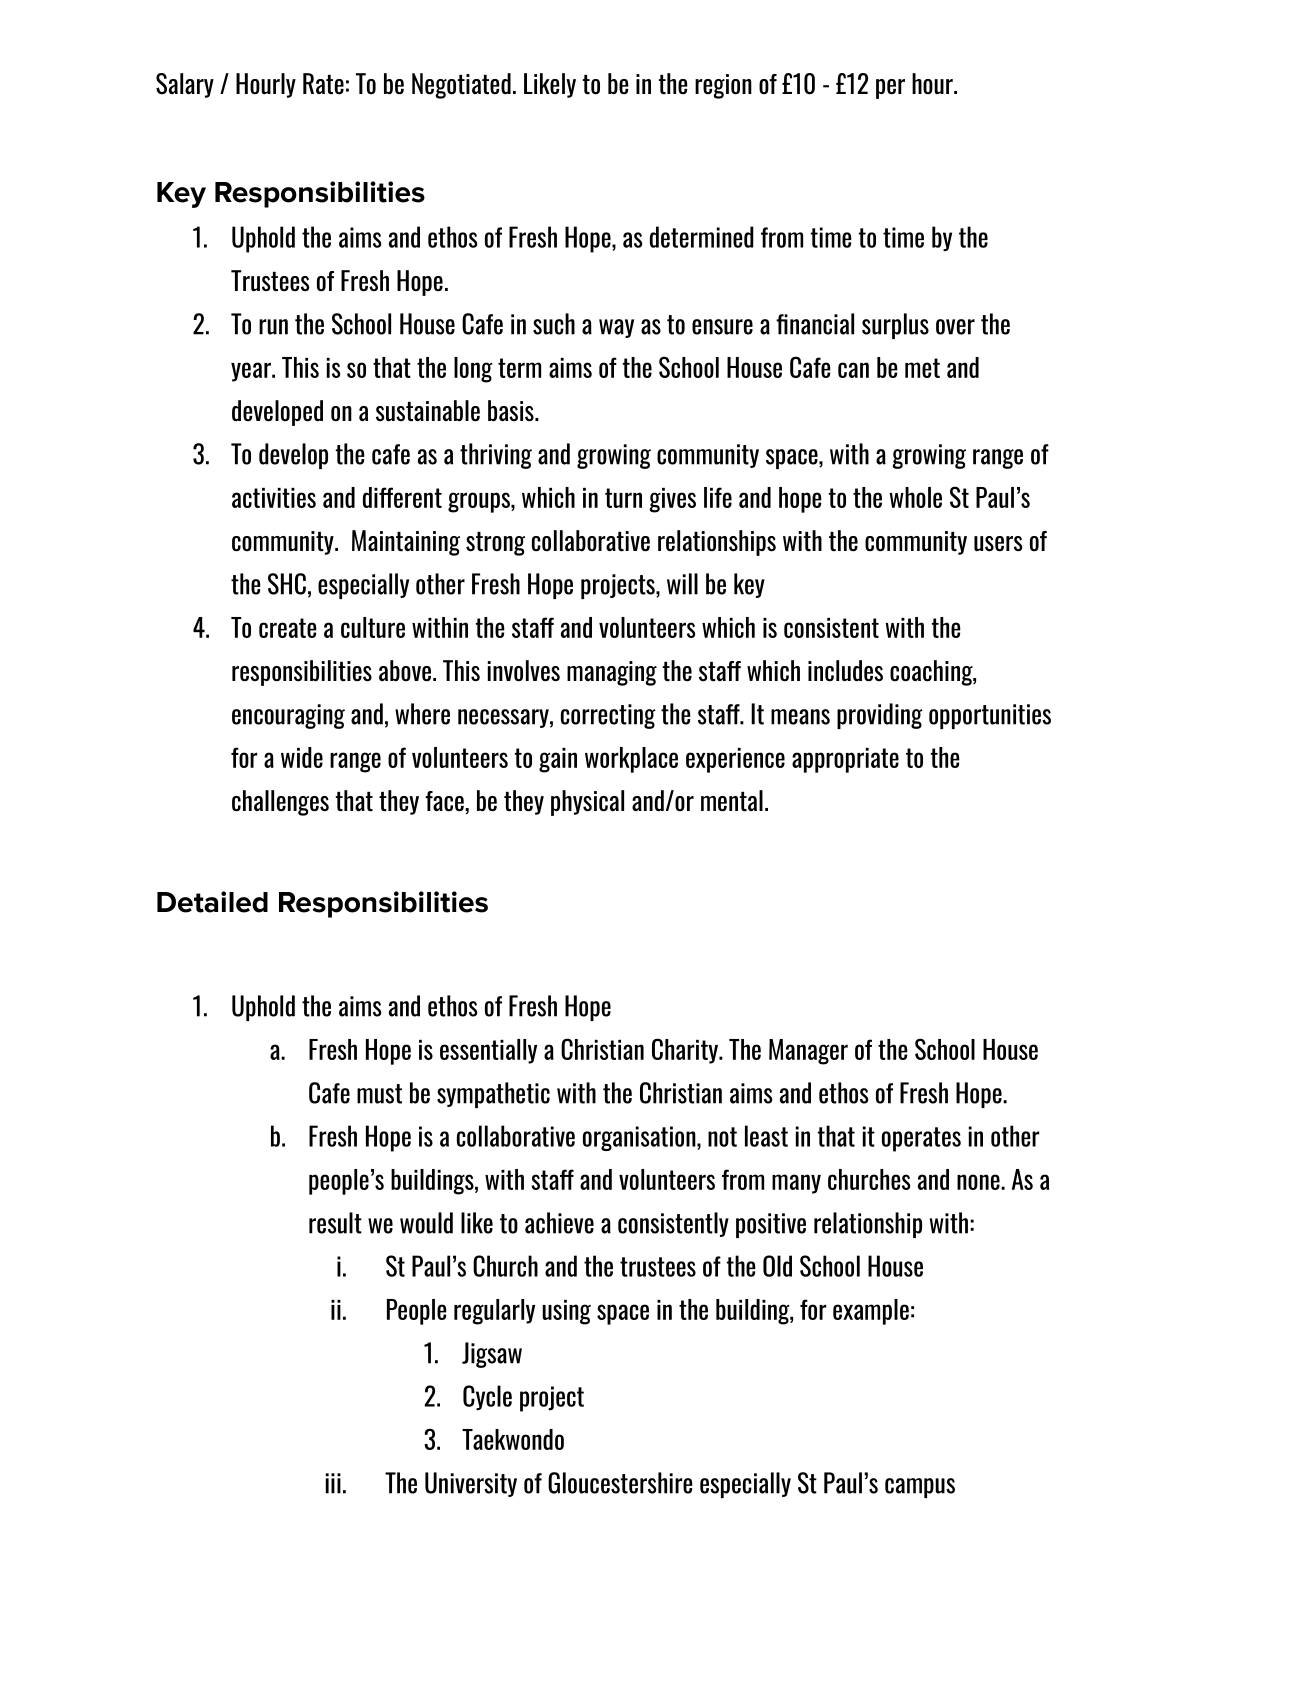 The width and height of the screenshot is (1310, 1695). Describe the element at coordinates (620, 1483) in the screenshot. I see `Gloucestershire` at that location.
